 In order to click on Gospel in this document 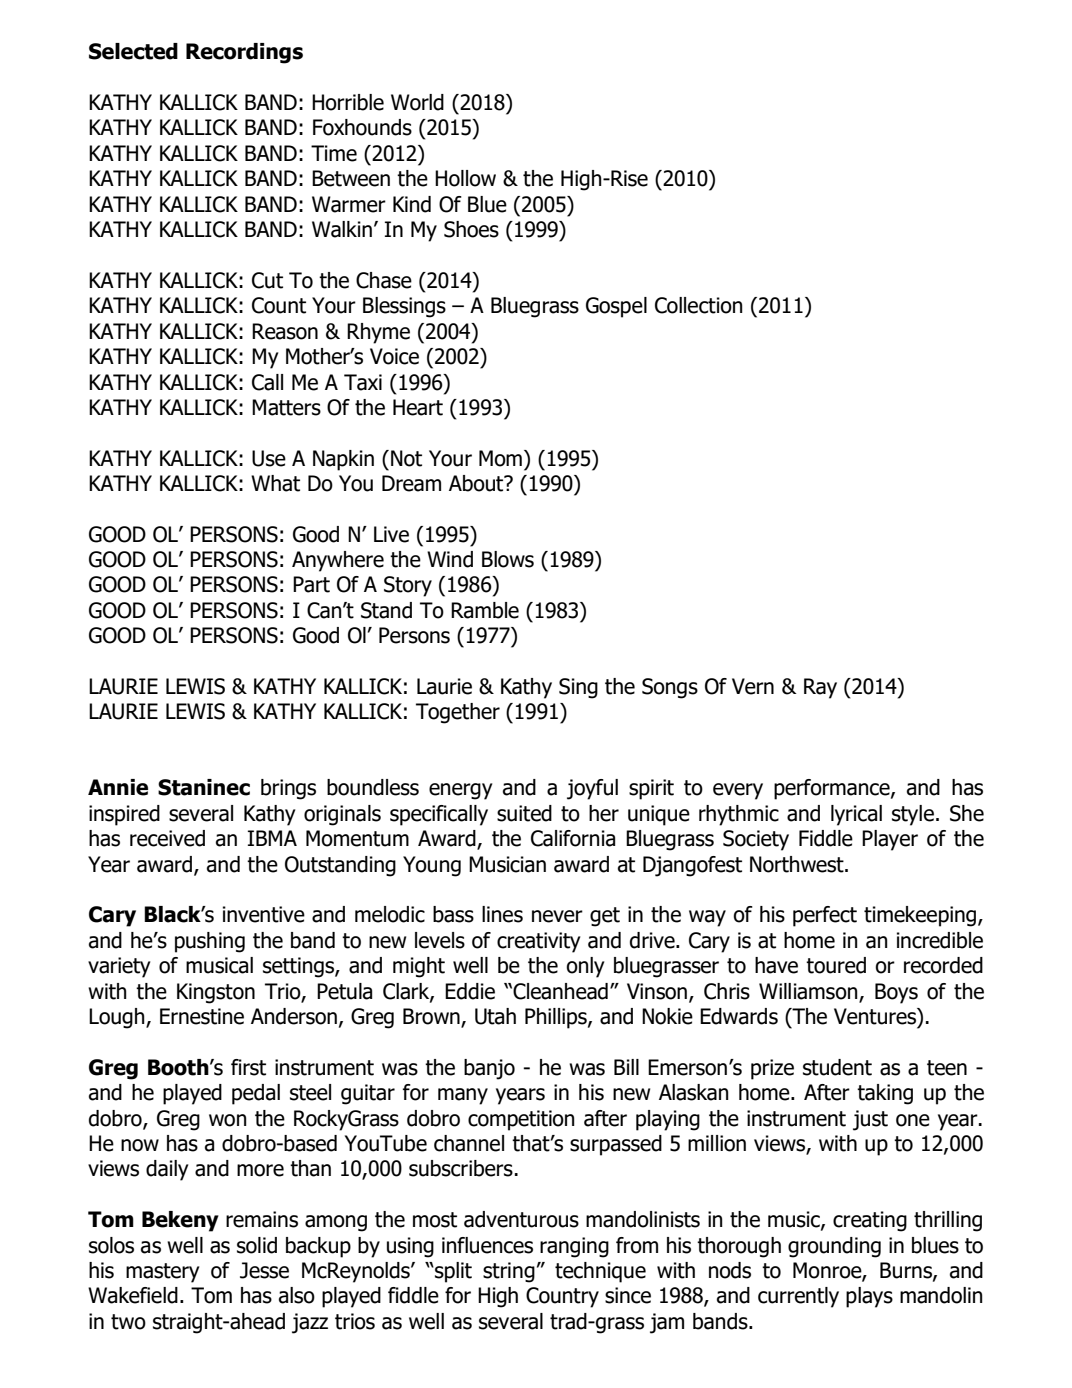, I will do `click(616, 307)`.
